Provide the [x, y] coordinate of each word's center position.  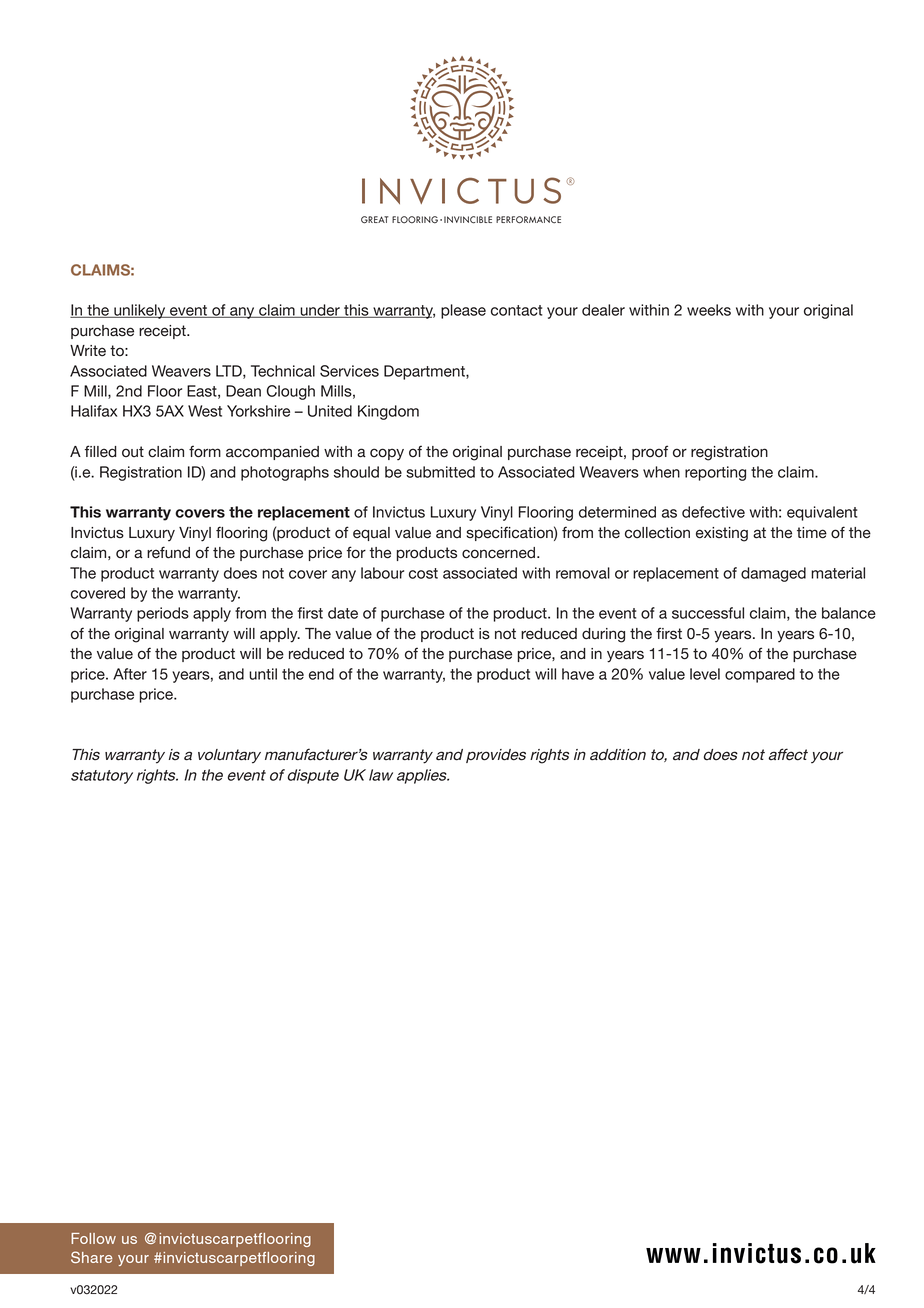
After [130, 674]
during [603, 635]
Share [92, 1257]
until [263, 674]
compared [760, 675]
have [578, 674]
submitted [440, 472]
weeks [709, 310]
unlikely [140, 311]
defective [713, 512]
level [705, 674]
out [133, 451]
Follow [93, 1238]
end [321, 674]
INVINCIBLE [468, 220]
